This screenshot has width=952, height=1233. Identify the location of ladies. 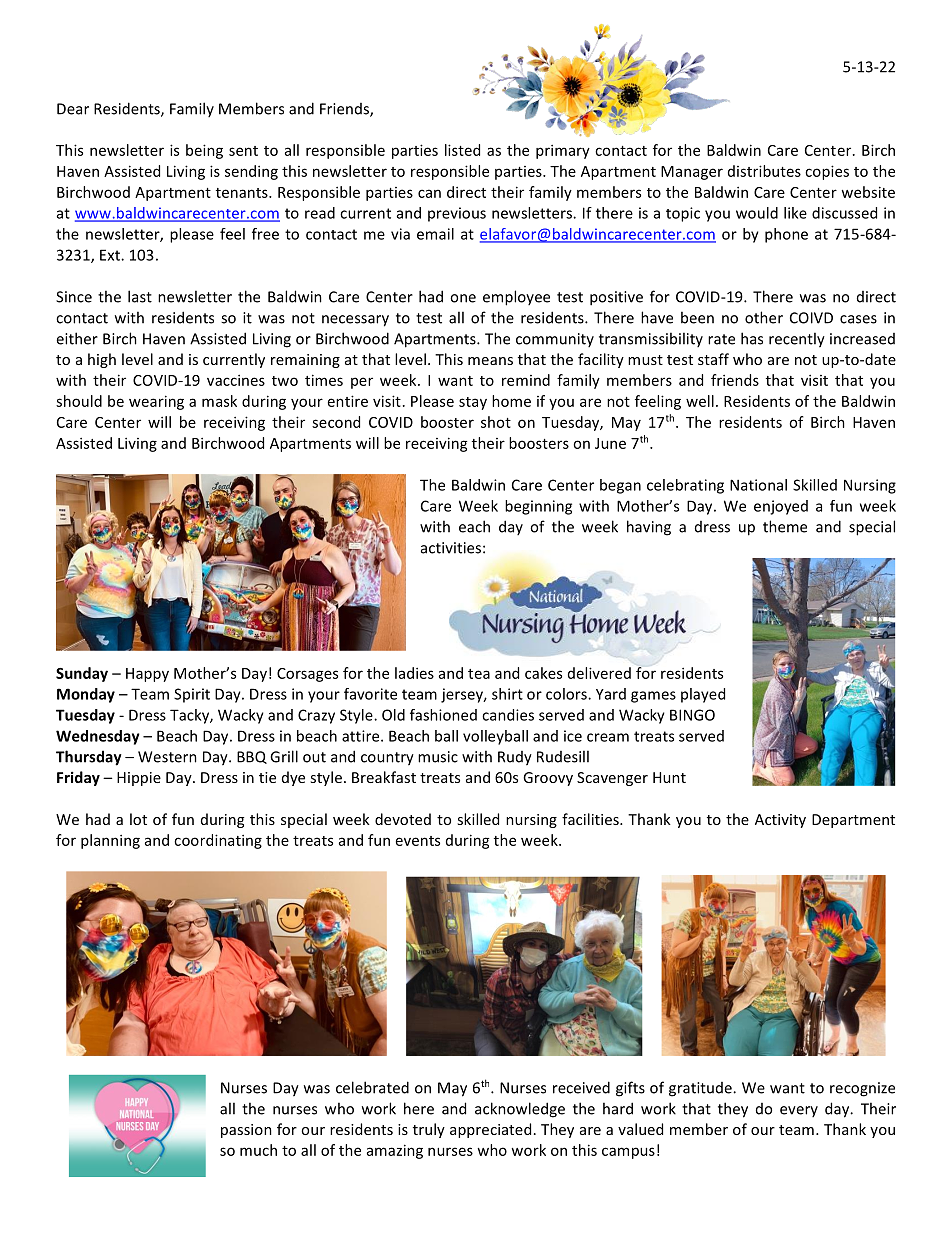
(414, 673).
